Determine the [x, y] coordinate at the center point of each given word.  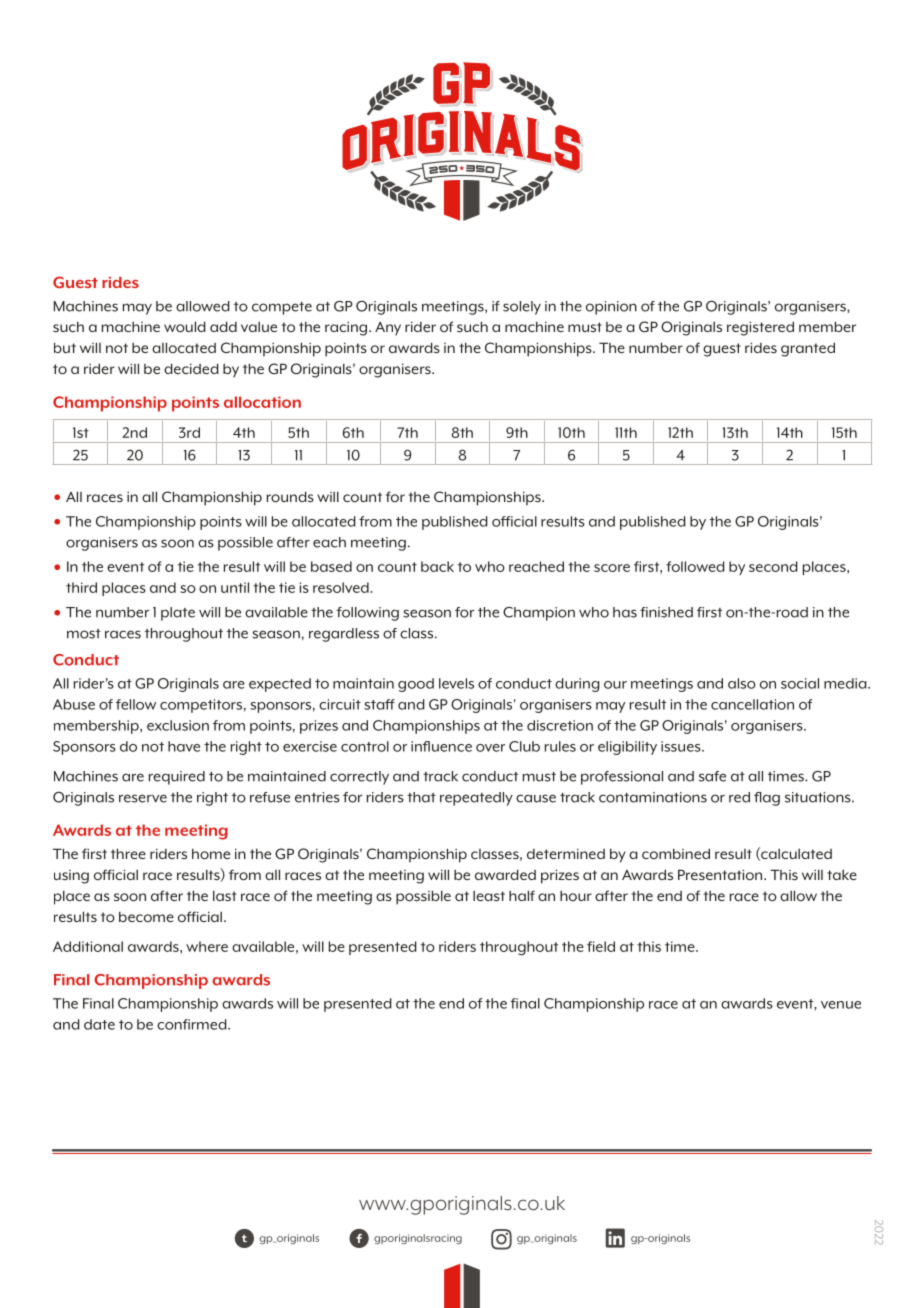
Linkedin [615, 1238]
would [185, 327]
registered [760, 328]
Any [388, 329]
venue [841, 1005]
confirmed [193, 1024]
